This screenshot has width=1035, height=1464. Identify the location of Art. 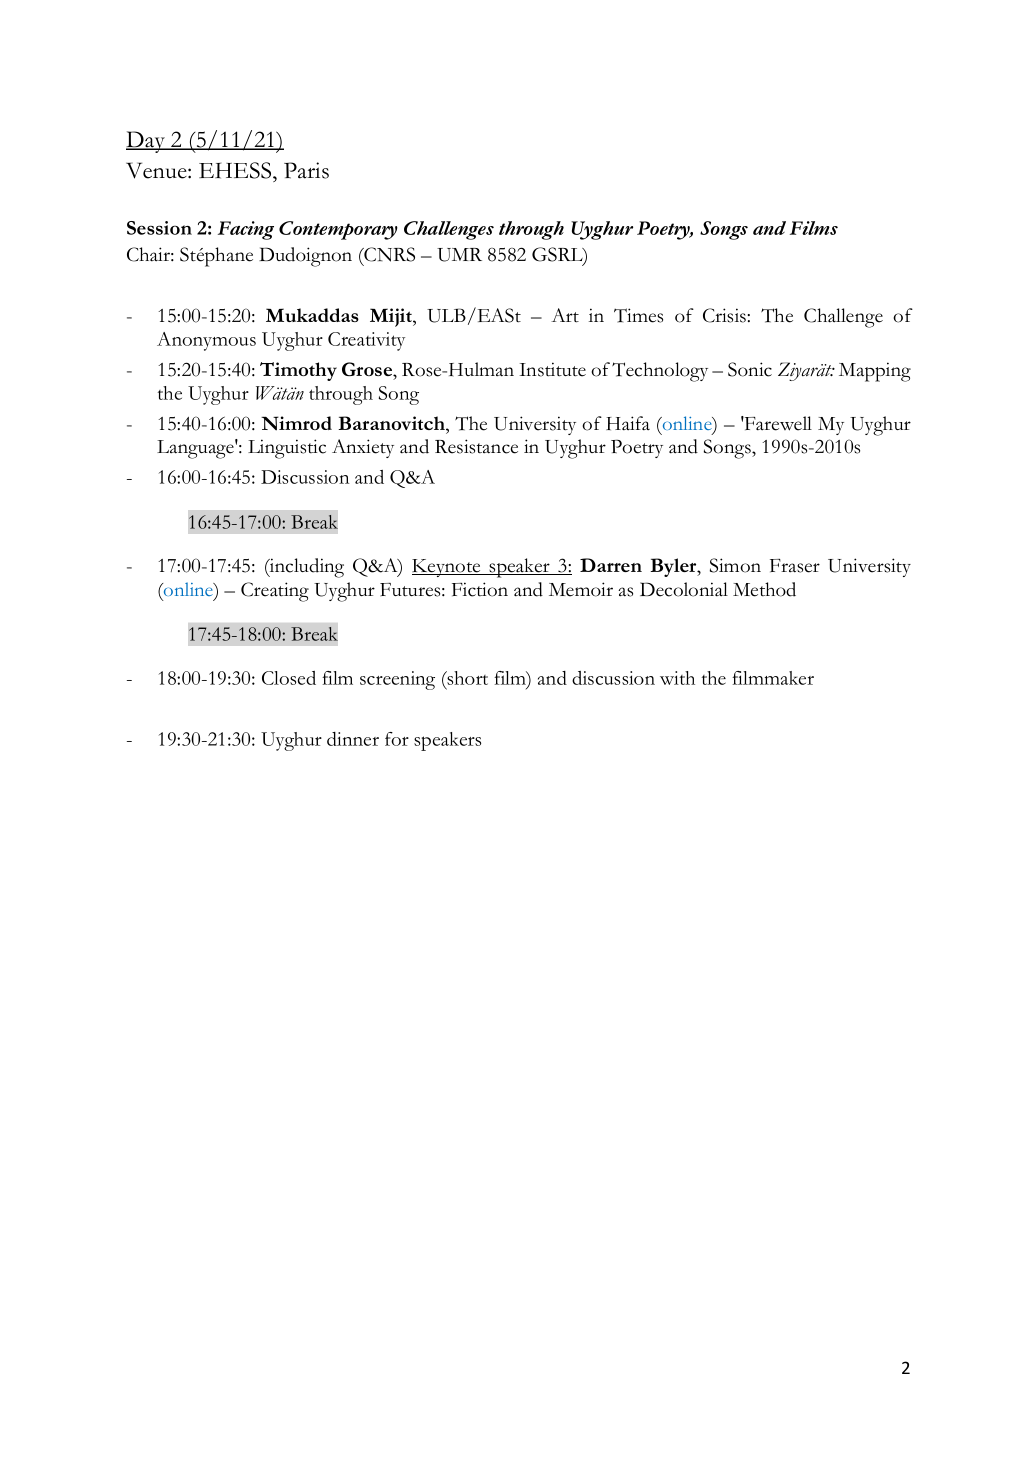
(565, 315).
